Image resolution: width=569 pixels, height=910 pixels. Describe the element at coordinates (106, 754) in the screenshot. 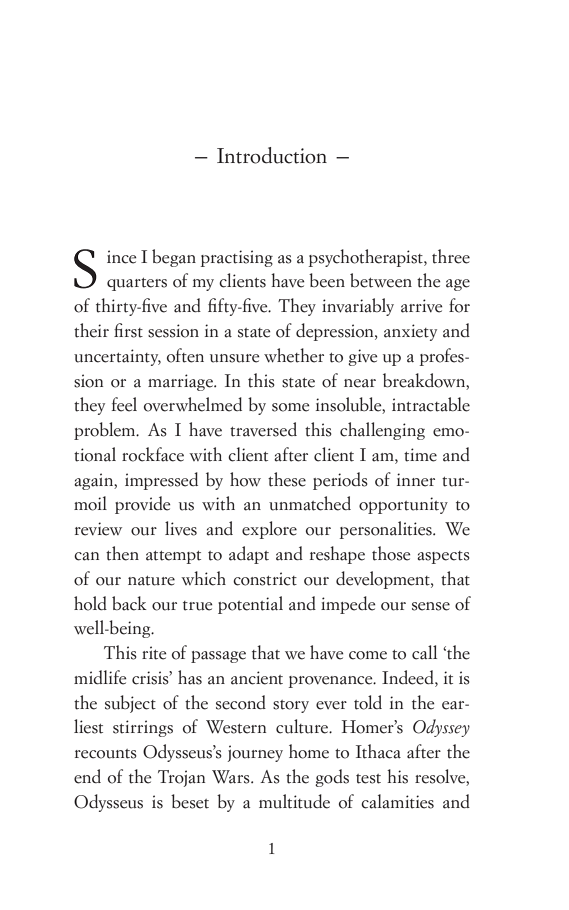

I see `recounts` at that location.
